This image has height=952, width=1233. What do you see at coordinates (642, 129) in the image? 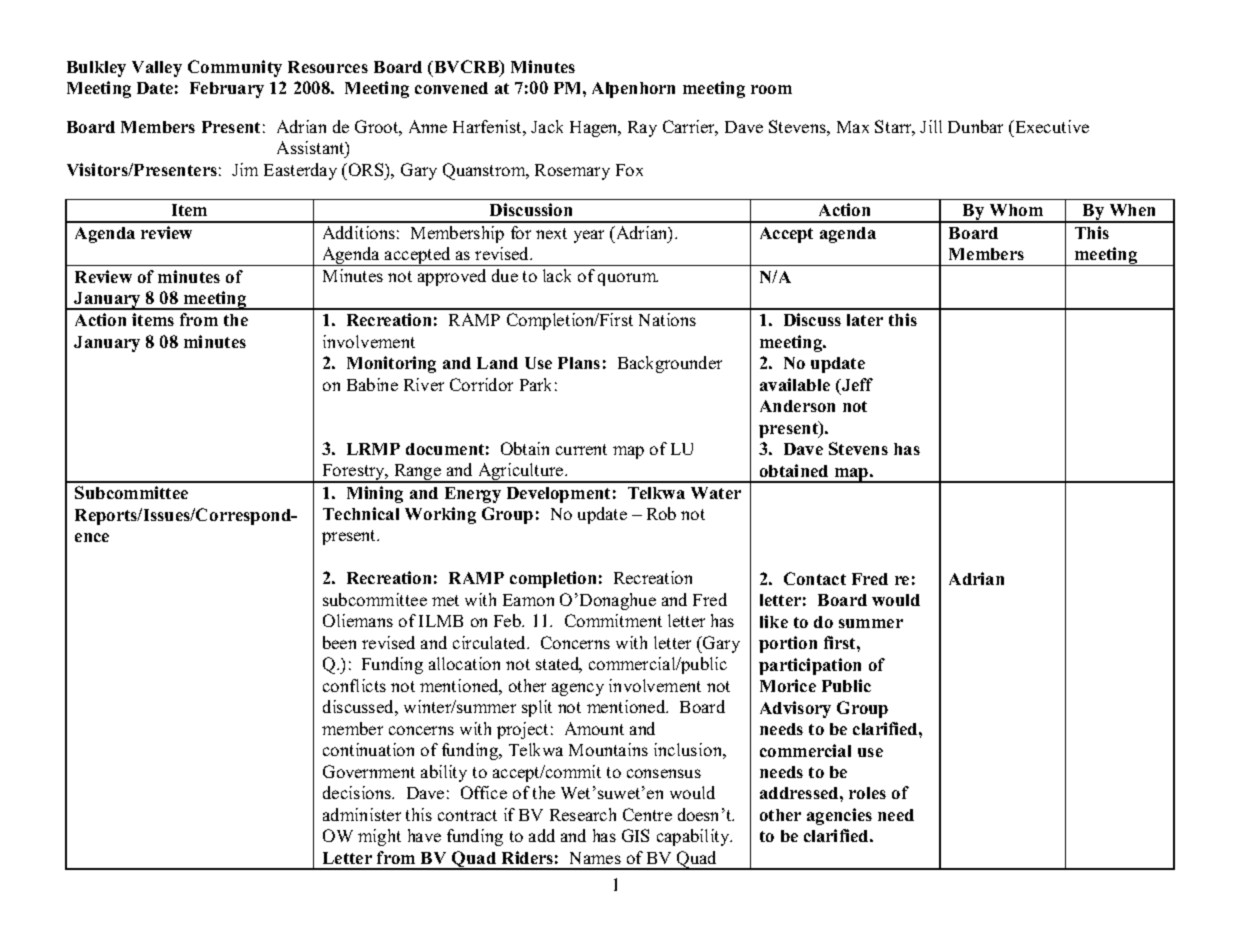
I see `Ray` at bounding box center [642, 129].
